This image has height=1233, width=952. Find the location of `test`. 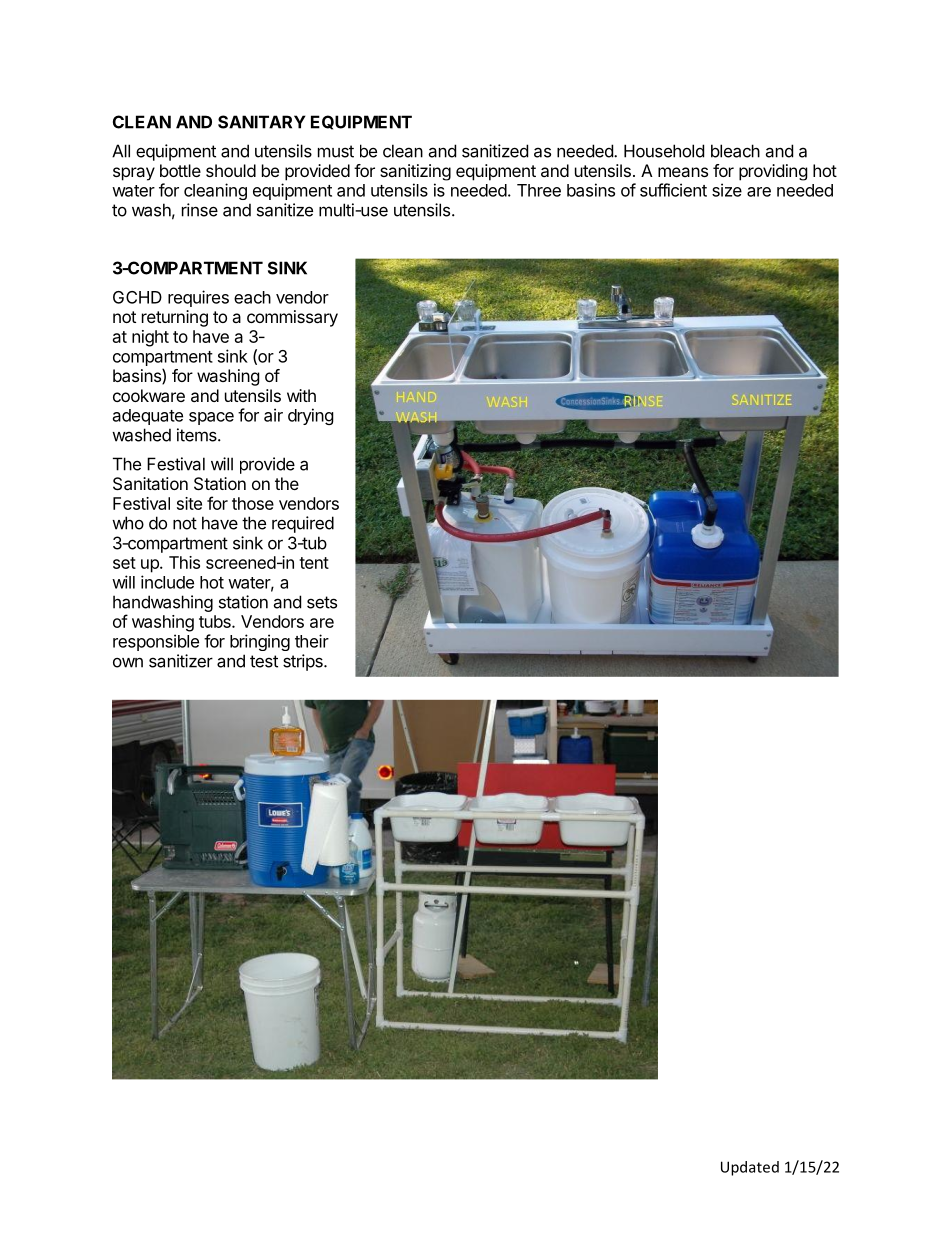

test is located at coordinates (264, 661).
